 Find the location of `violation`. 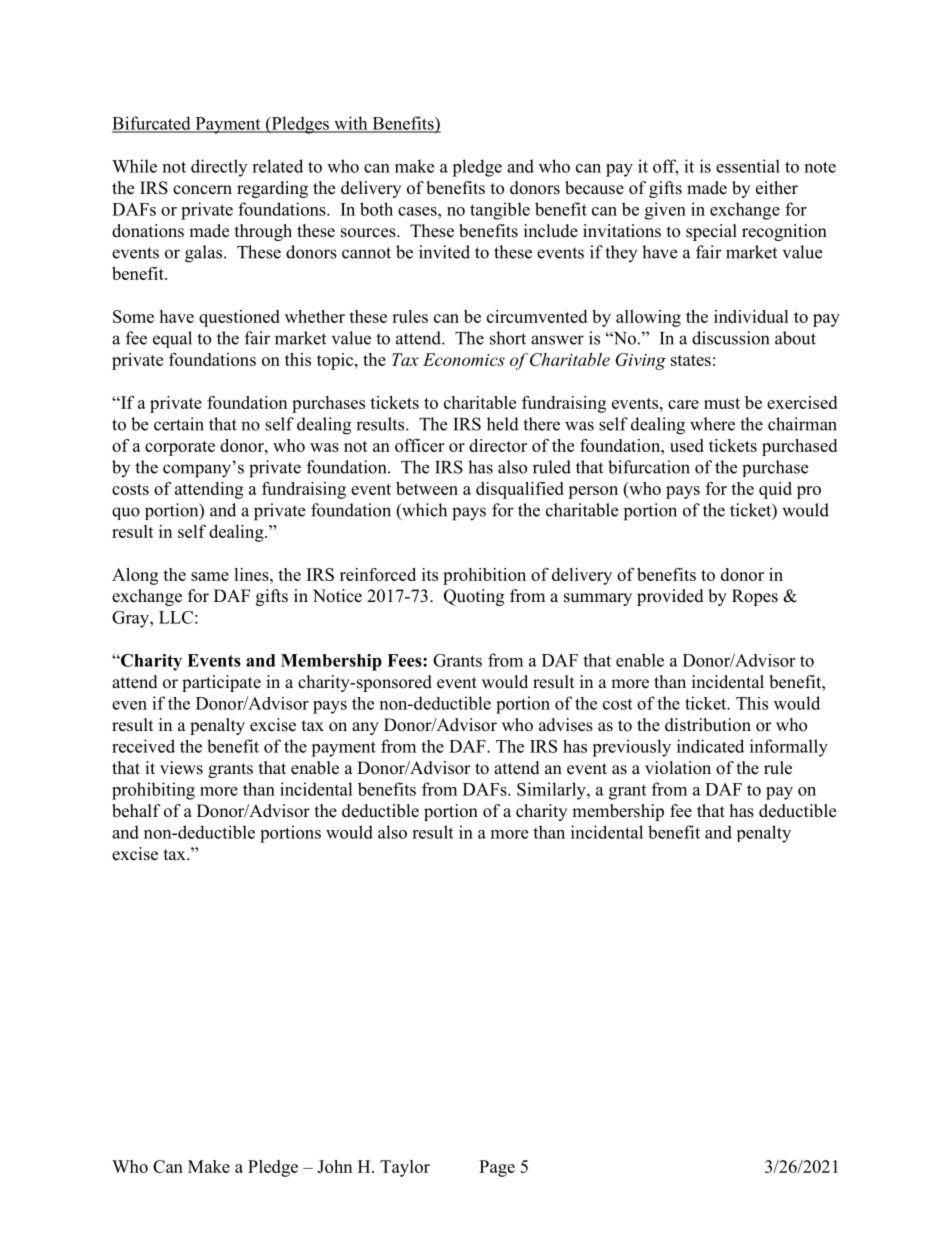

violation is located at coordinates (678, 768).
